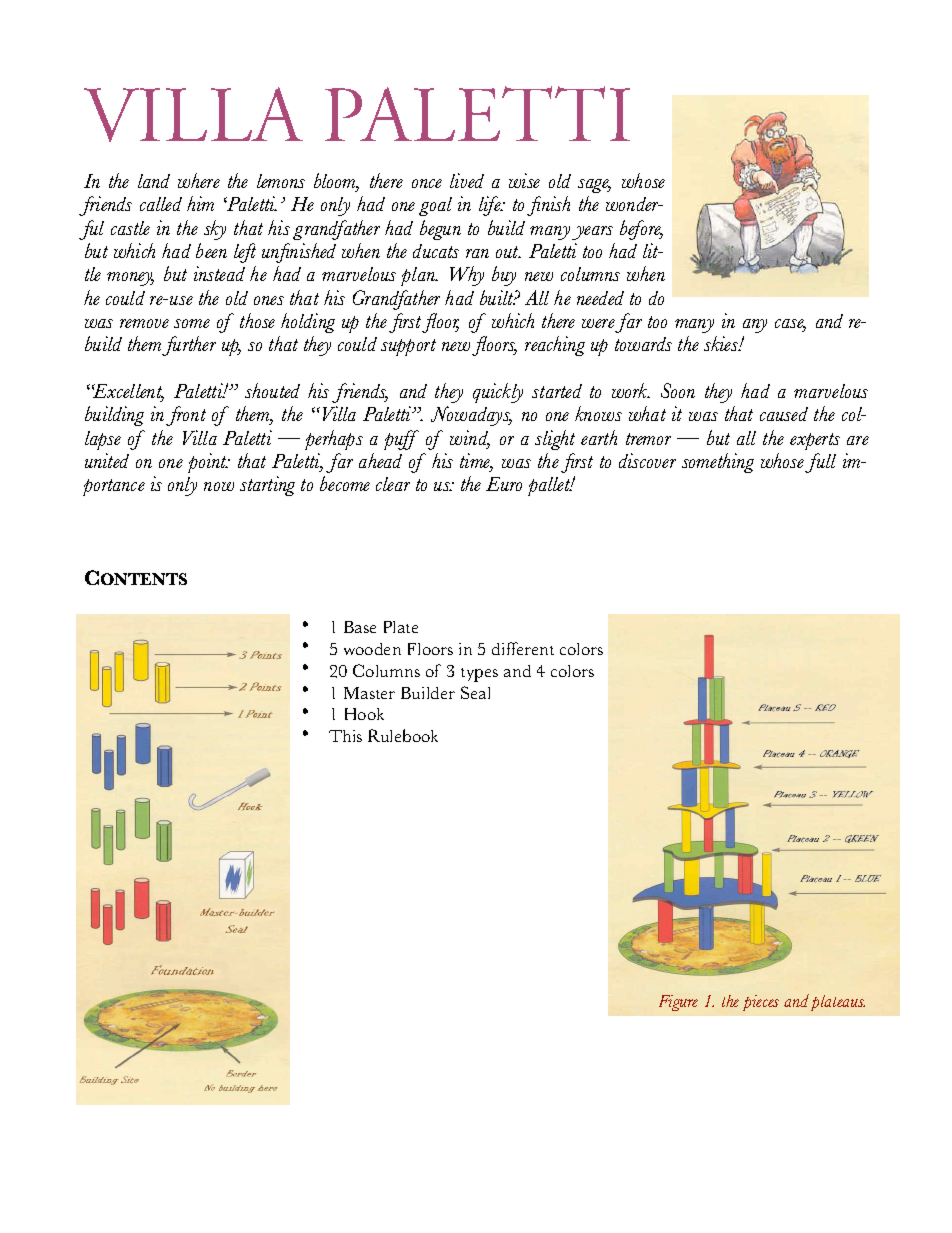 The height and width of the document is (1233, 952). I want to click on pieces, so click(761, 1003).
